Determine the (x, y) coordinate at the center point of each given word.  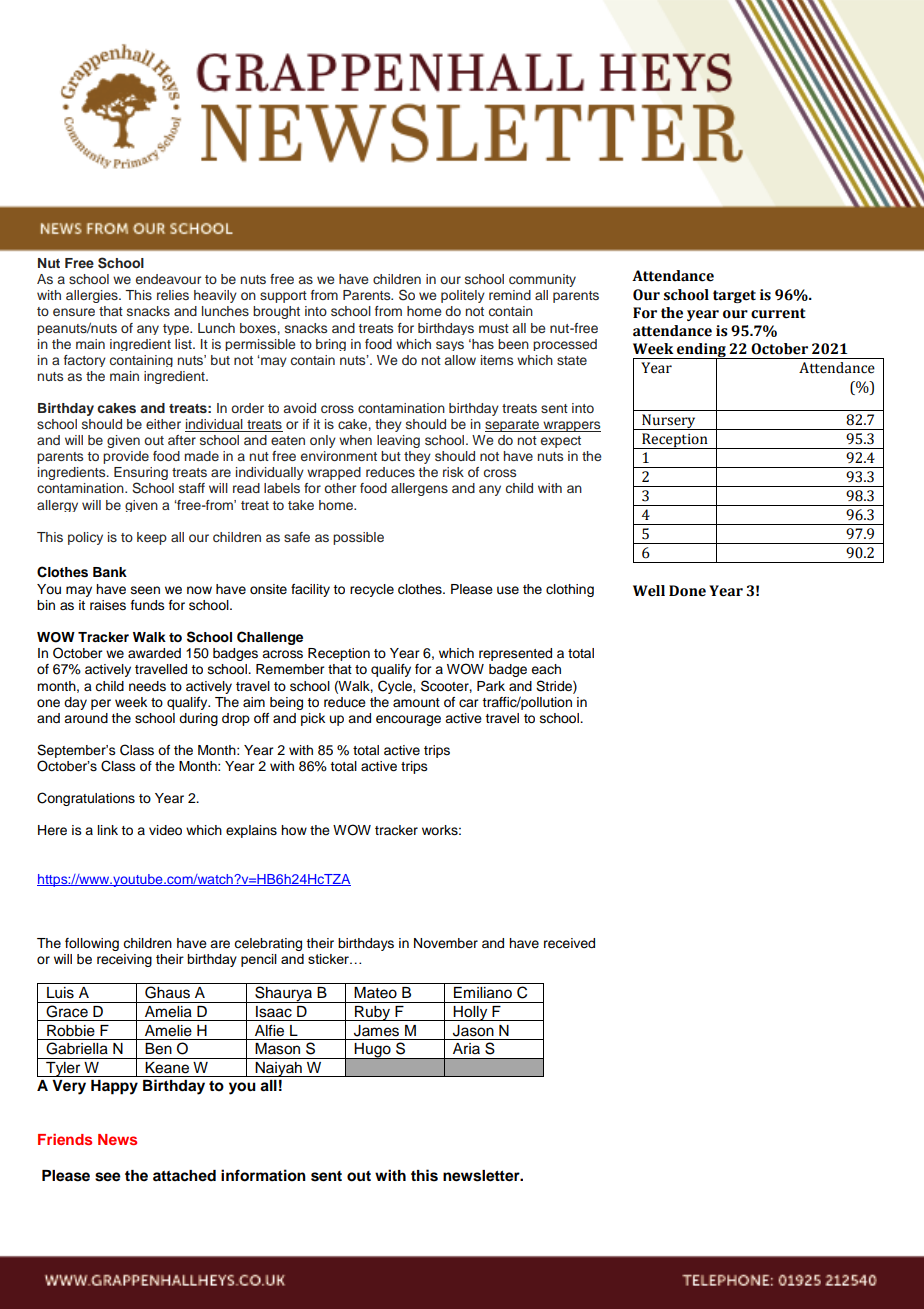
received (569, 943)
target (734, 296)
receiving (124, 960)
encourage (408, 720)
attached (184, 1176)
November (446, 943)
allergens (419, 489)
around (86, 718)
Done (687, 591)
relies (173, 295)
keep (152, 538)
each (546, 669)
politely (463, 296)
